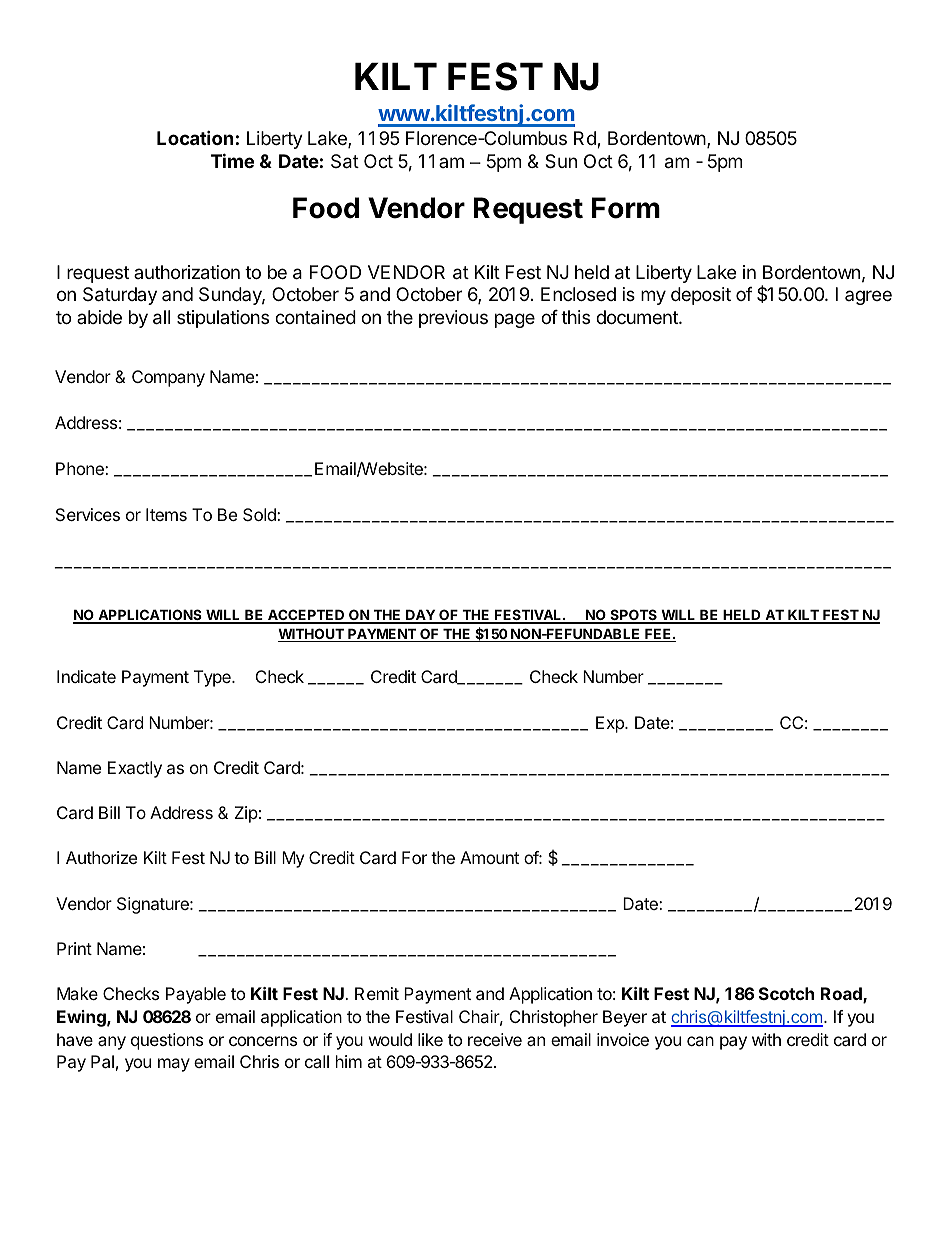 The height and width of the image is (1233, 952). I want to click on Sold, so click(260, 514).
